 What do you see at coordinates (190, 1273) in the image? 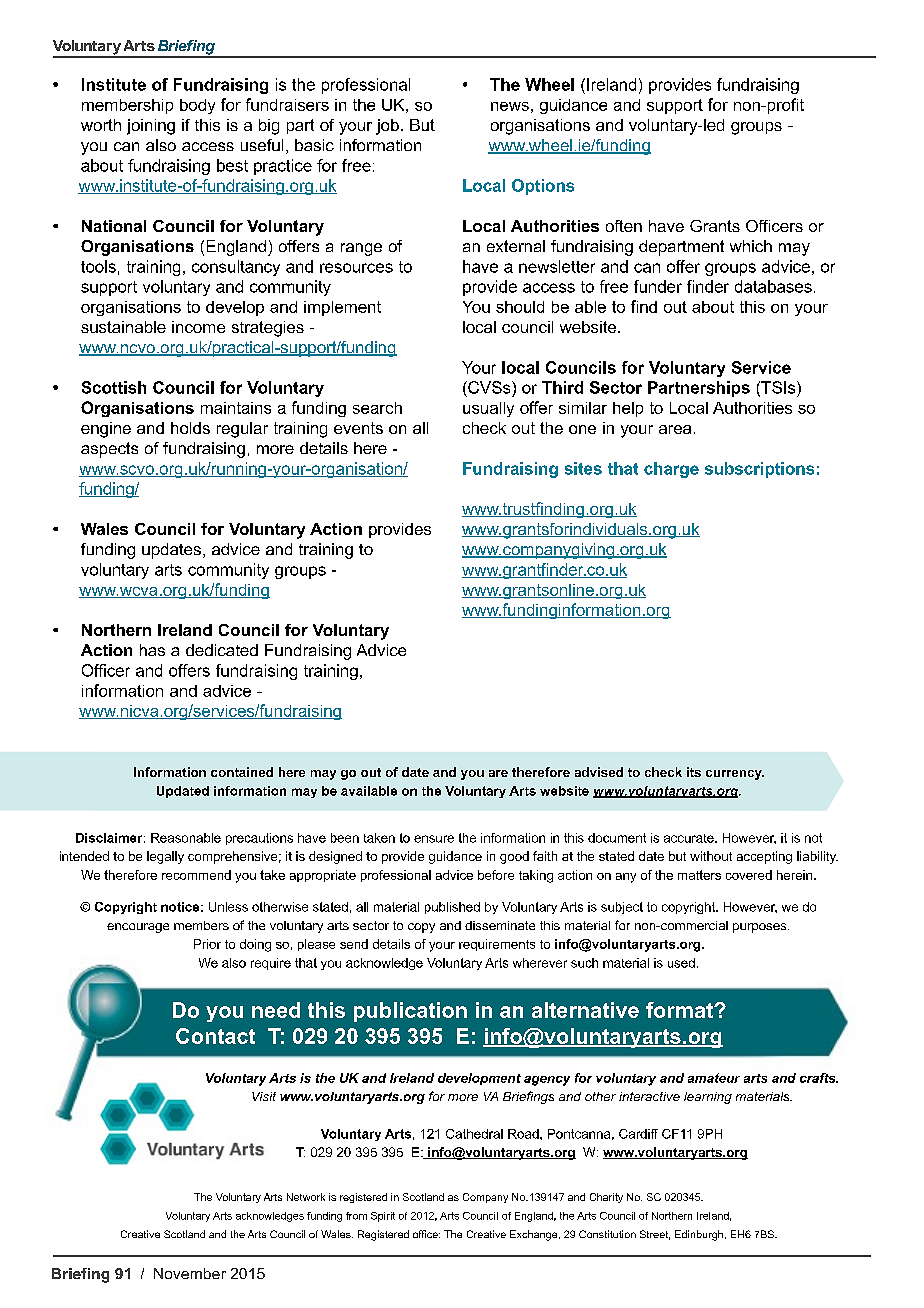
I see `November` at bounding box center [190, 1273].
